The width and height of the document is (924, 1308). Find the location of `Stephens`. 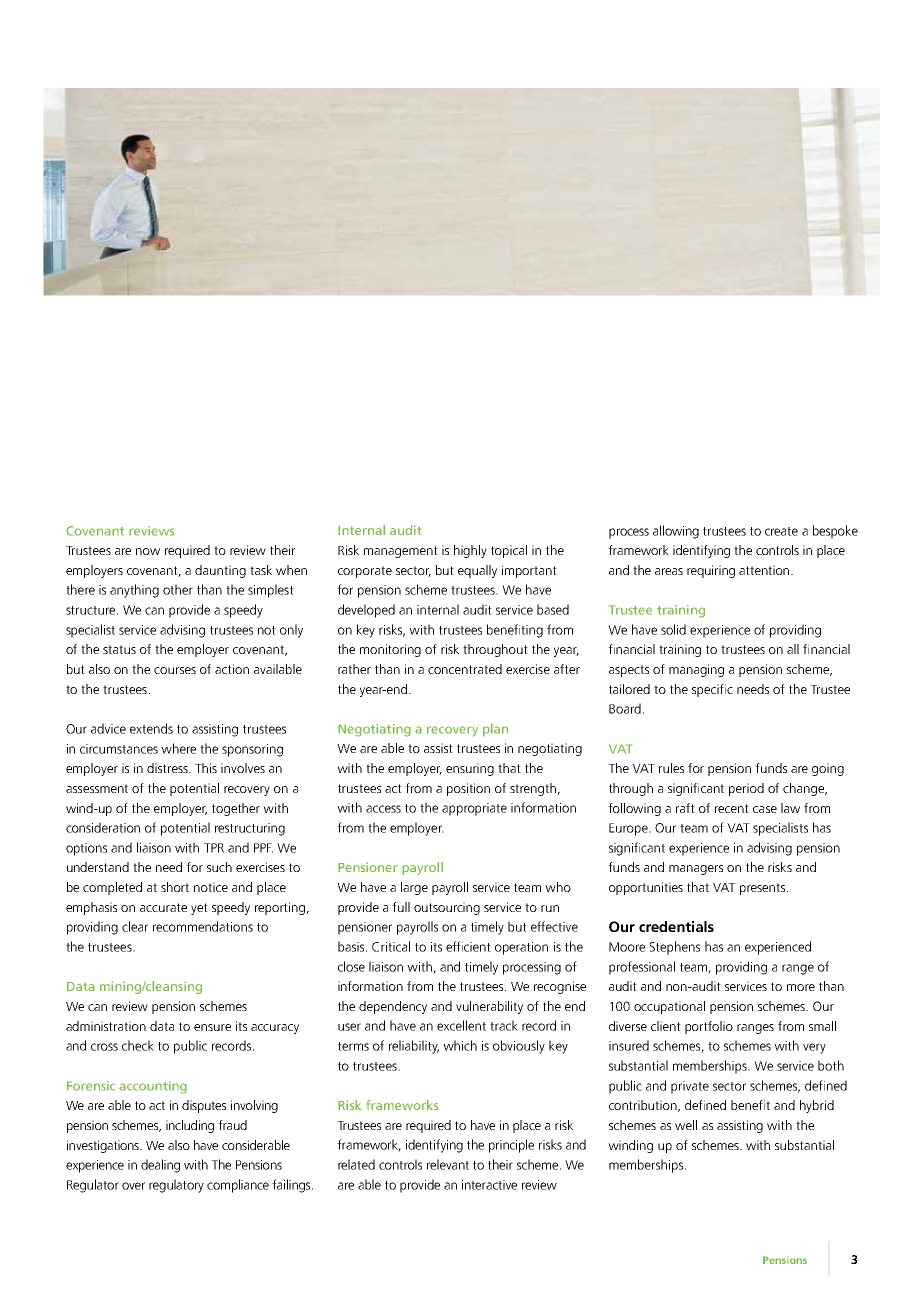

Stephens is located at coordinates (675, 948).
